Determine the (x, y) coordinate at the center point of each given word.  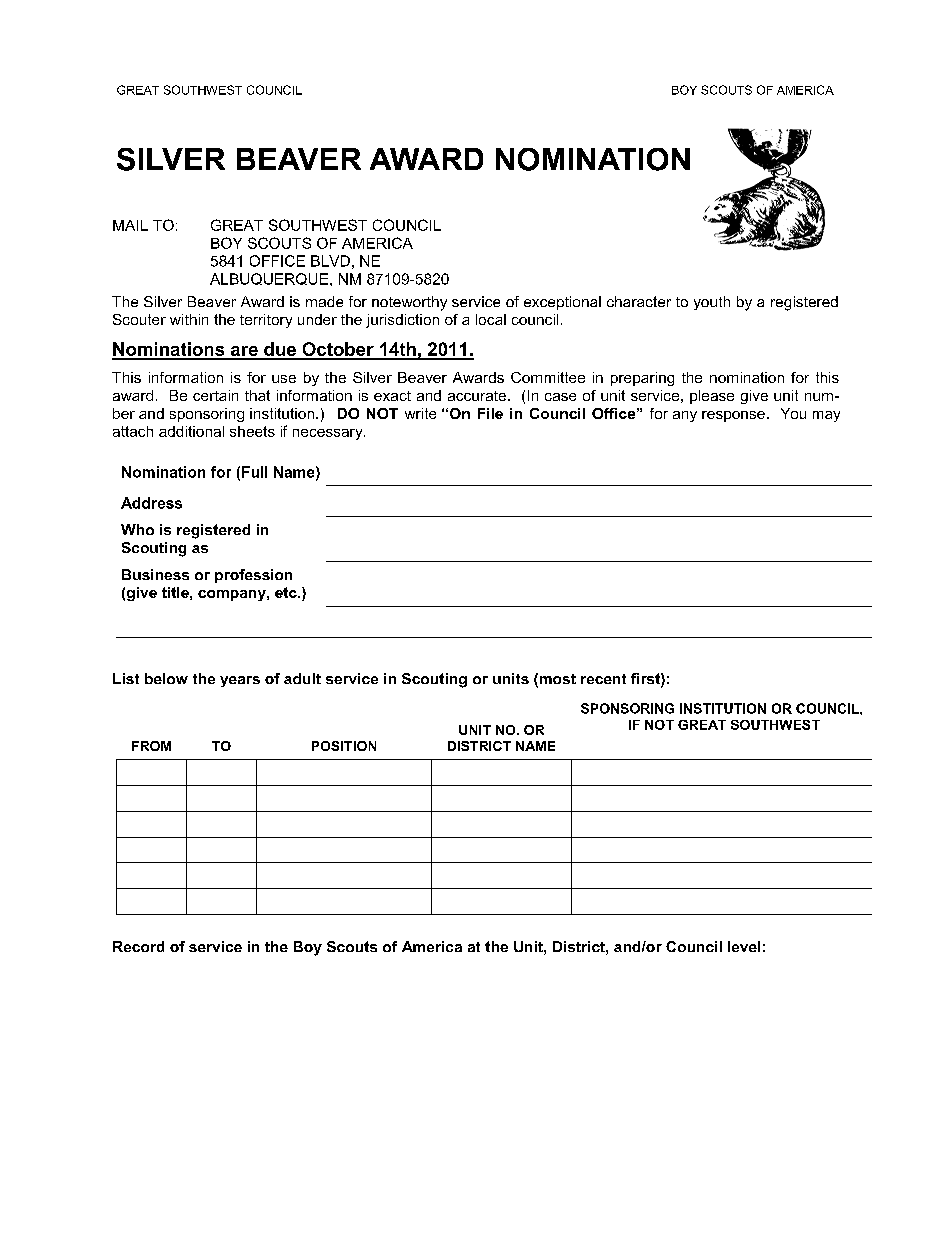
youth (712, 303)
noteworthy (409, 303)
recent (603, 679)
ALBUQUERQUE (270, 279)
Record (138, 946)
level (744, 946)
